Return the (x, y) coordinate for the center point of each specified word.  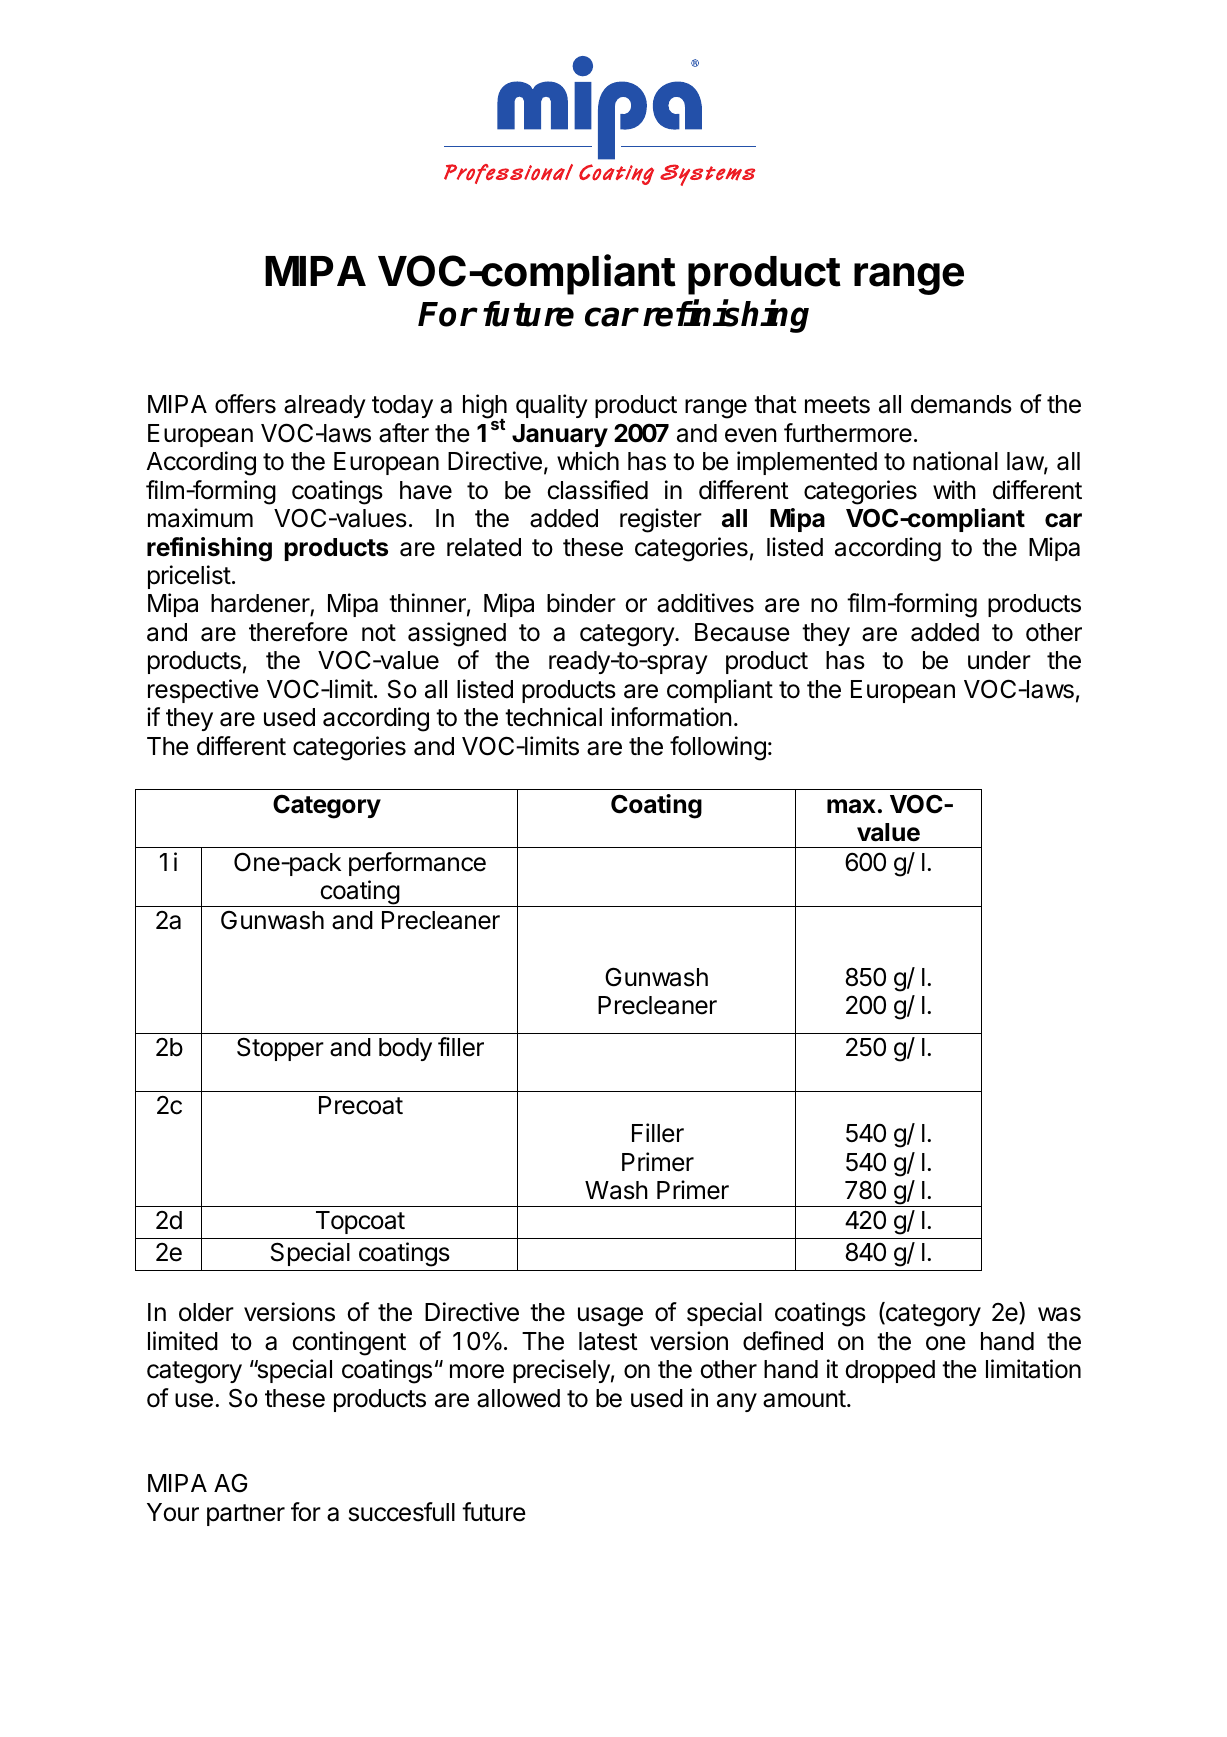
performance (417, 864)
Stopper (280, 1049)
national (955, 461)
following (718, 748)
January (560, 435)
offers (245, 404)
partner (246, 1515)
